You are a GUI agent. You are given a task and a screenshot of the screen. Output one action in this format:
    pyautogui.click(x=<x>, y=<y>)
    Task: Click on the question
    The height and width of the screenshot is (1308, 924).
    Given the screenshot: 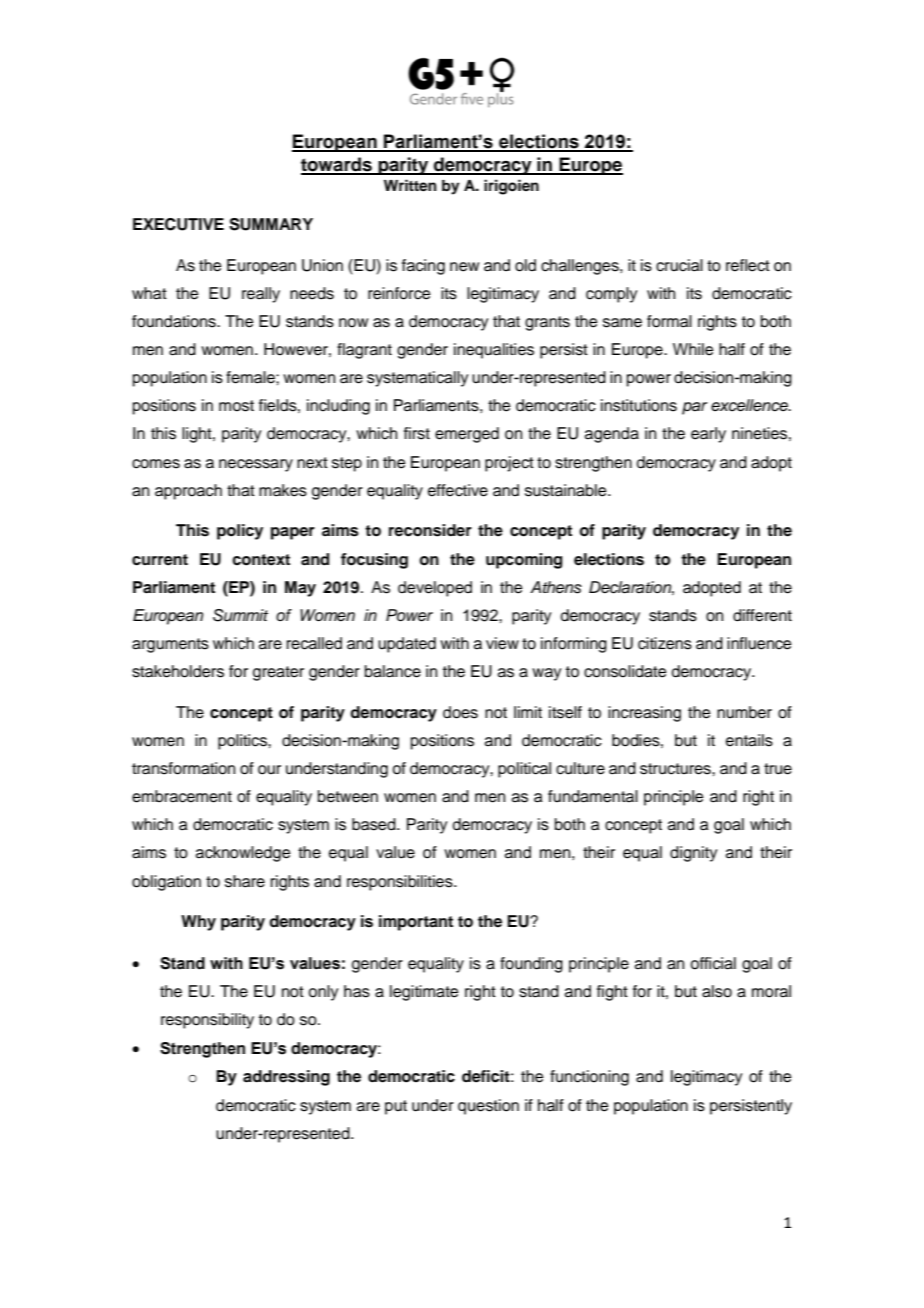 What is the action you would take?
    pyautogui.click(x=488, y=1107)
